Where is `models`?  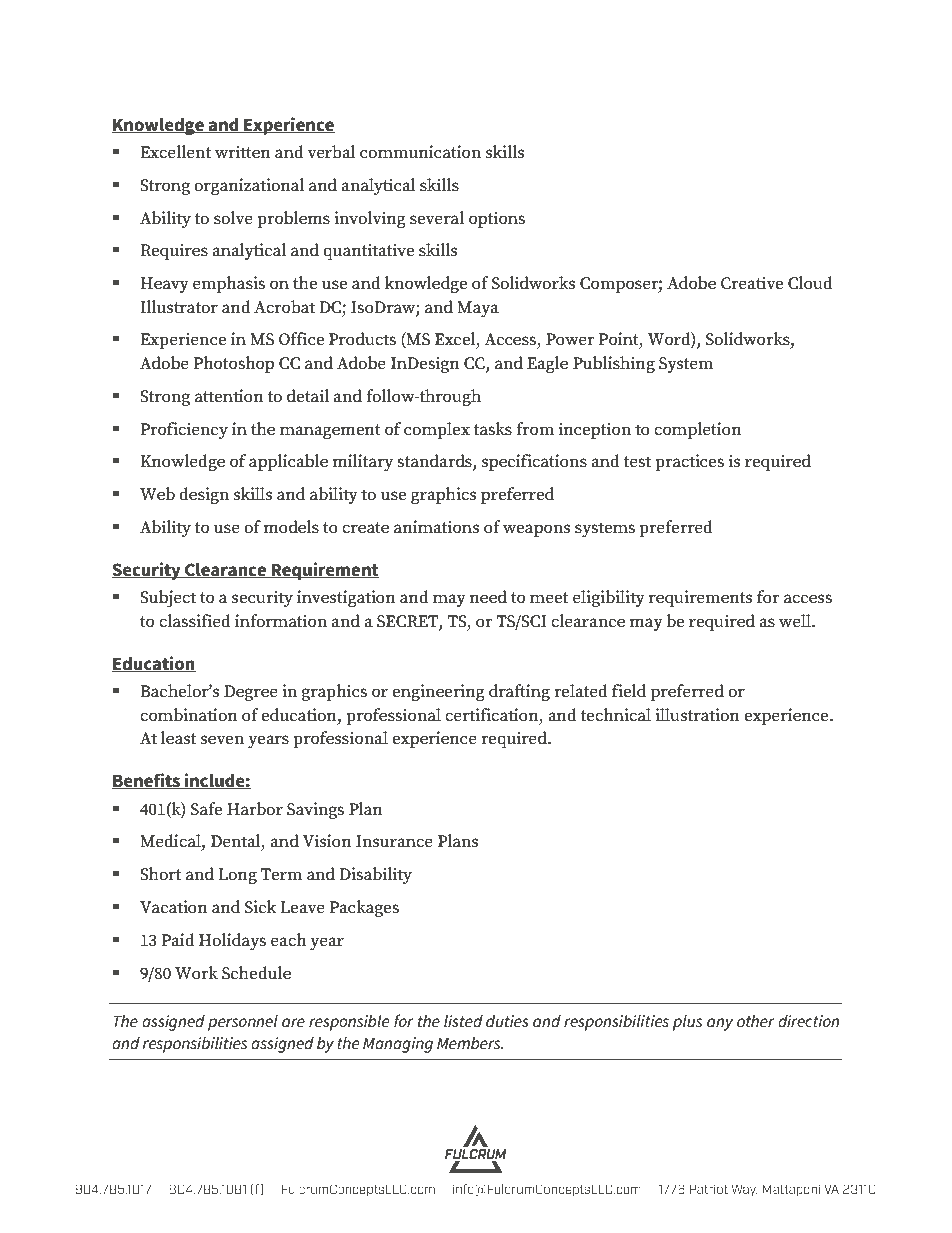
models is located at coordinates (291, 527).
